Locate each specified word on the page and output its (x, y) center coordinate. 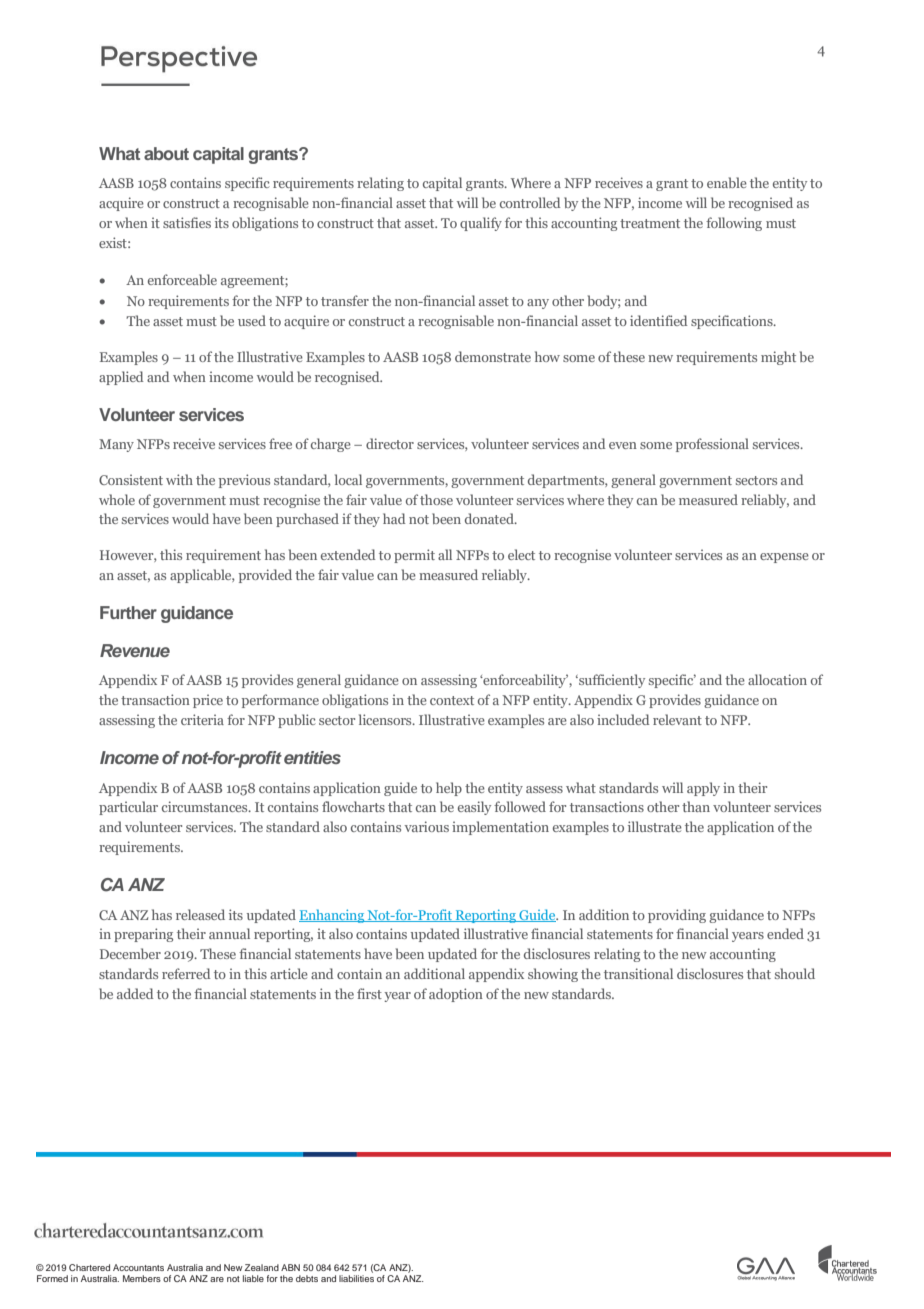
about (166, 153)
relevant (677, 719)
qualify (481, 224)
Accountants (138, 1267)
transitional (638, 973)
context (452, 700)
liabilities (356, 1277)
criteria (202, 719)
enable (727, 182)
